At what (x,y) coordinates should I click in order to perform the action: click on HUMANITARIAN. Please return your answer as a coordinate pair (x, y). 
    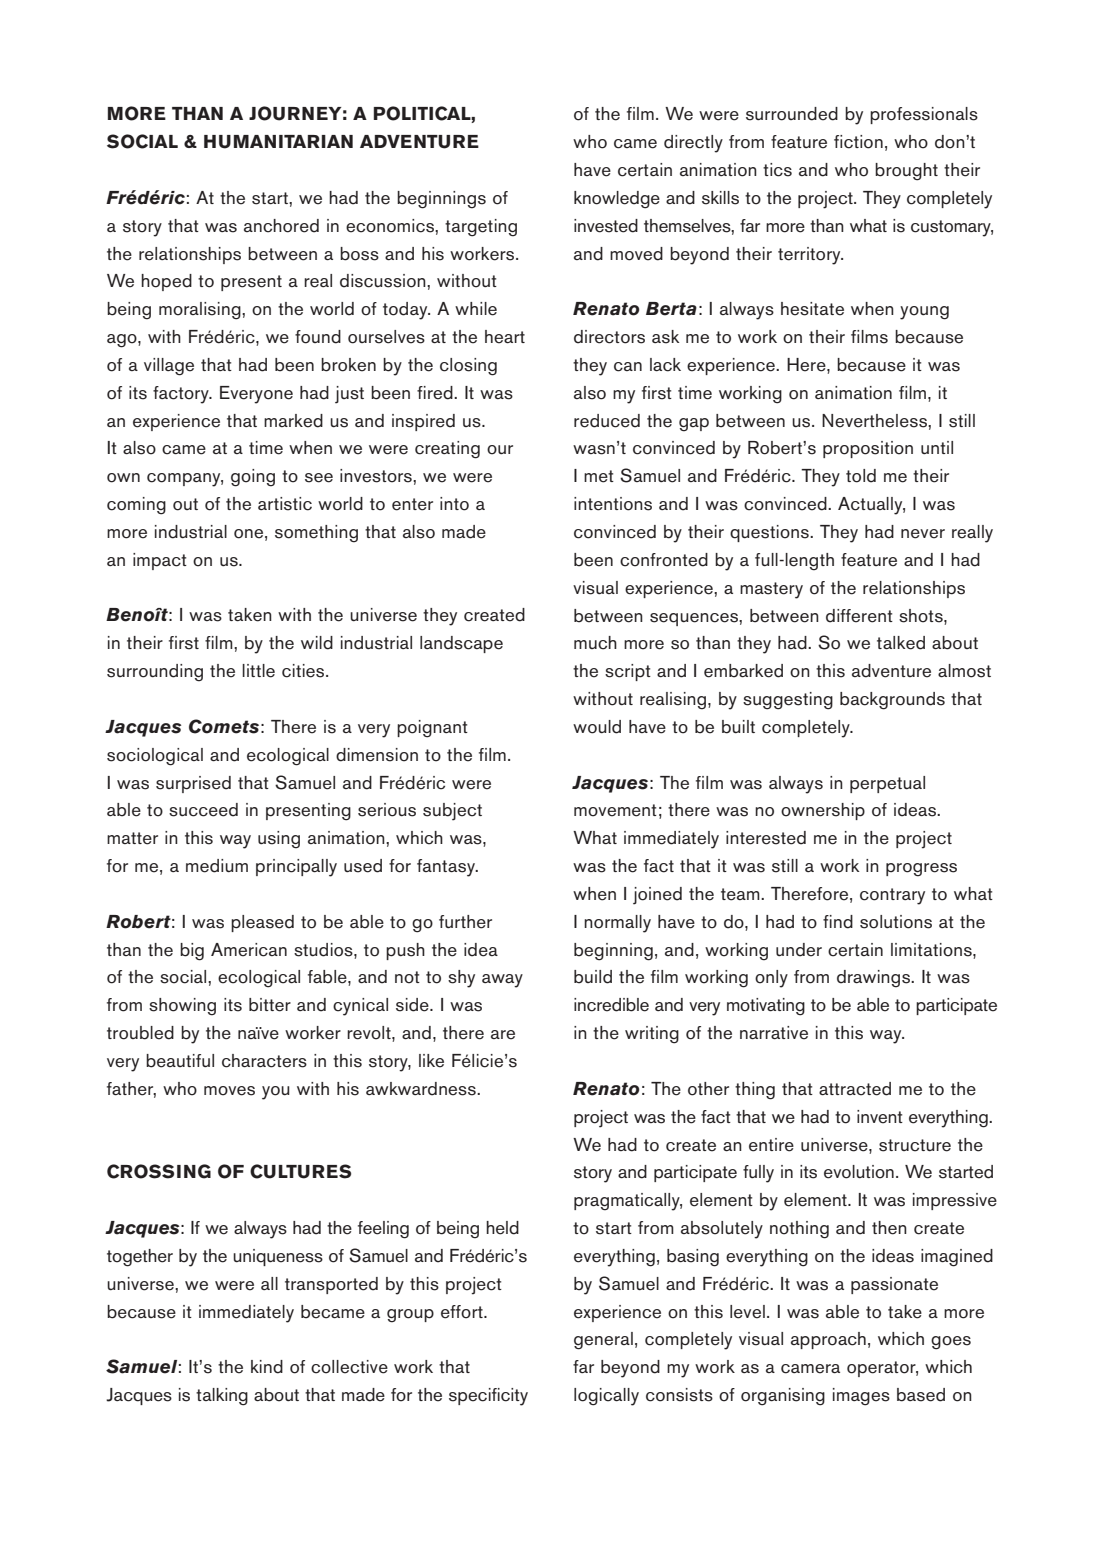
    Looking at the image, I should click on (278, 142).
